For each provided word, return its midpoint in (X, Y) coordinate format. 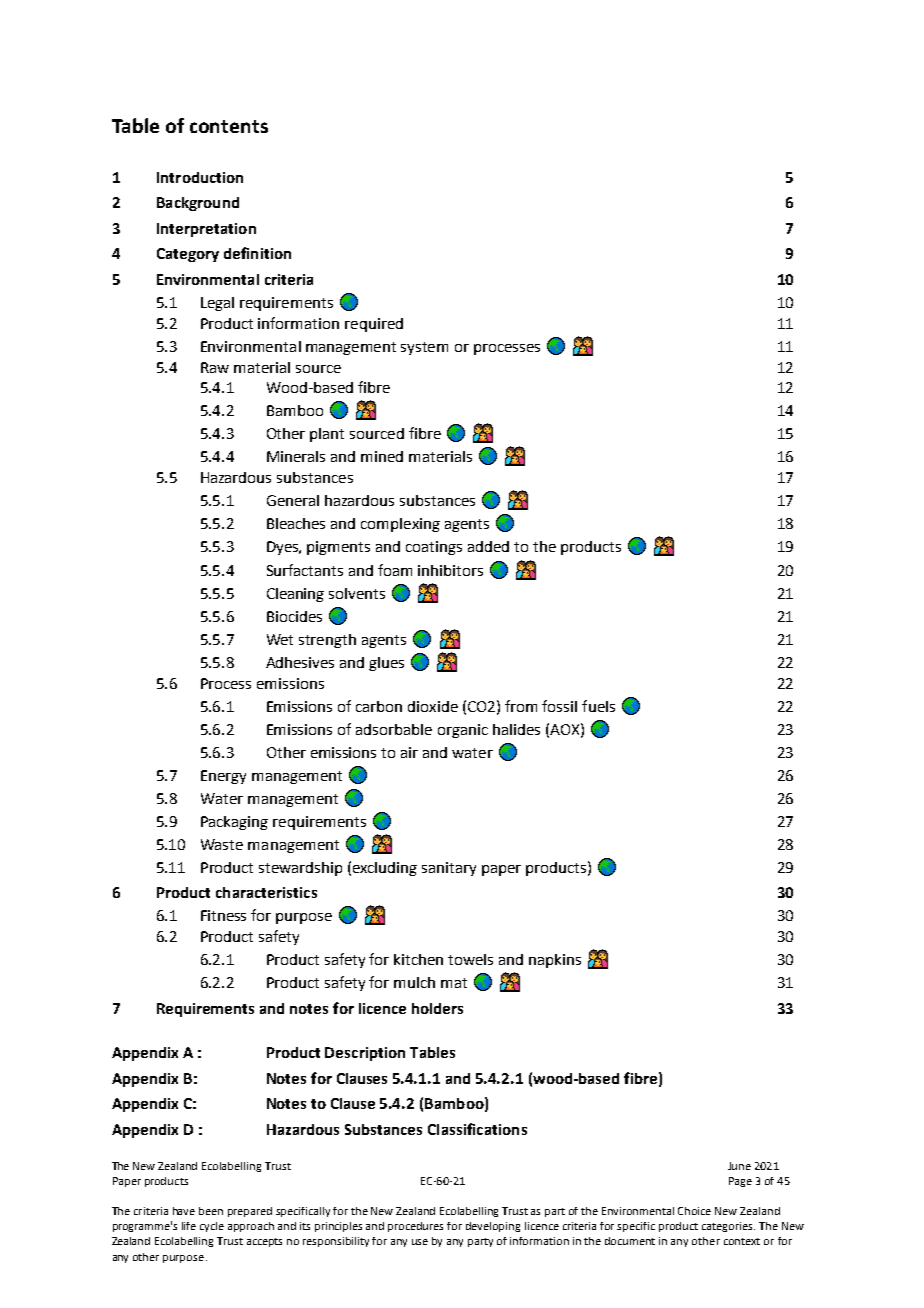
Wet (280, 639)
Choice (694, 1211)
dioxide (433, 706)
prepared (250, 1212)
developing (493, 1227)
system (424, 348)
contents (229, 126)
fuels (598, 706)
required (374, 325)
